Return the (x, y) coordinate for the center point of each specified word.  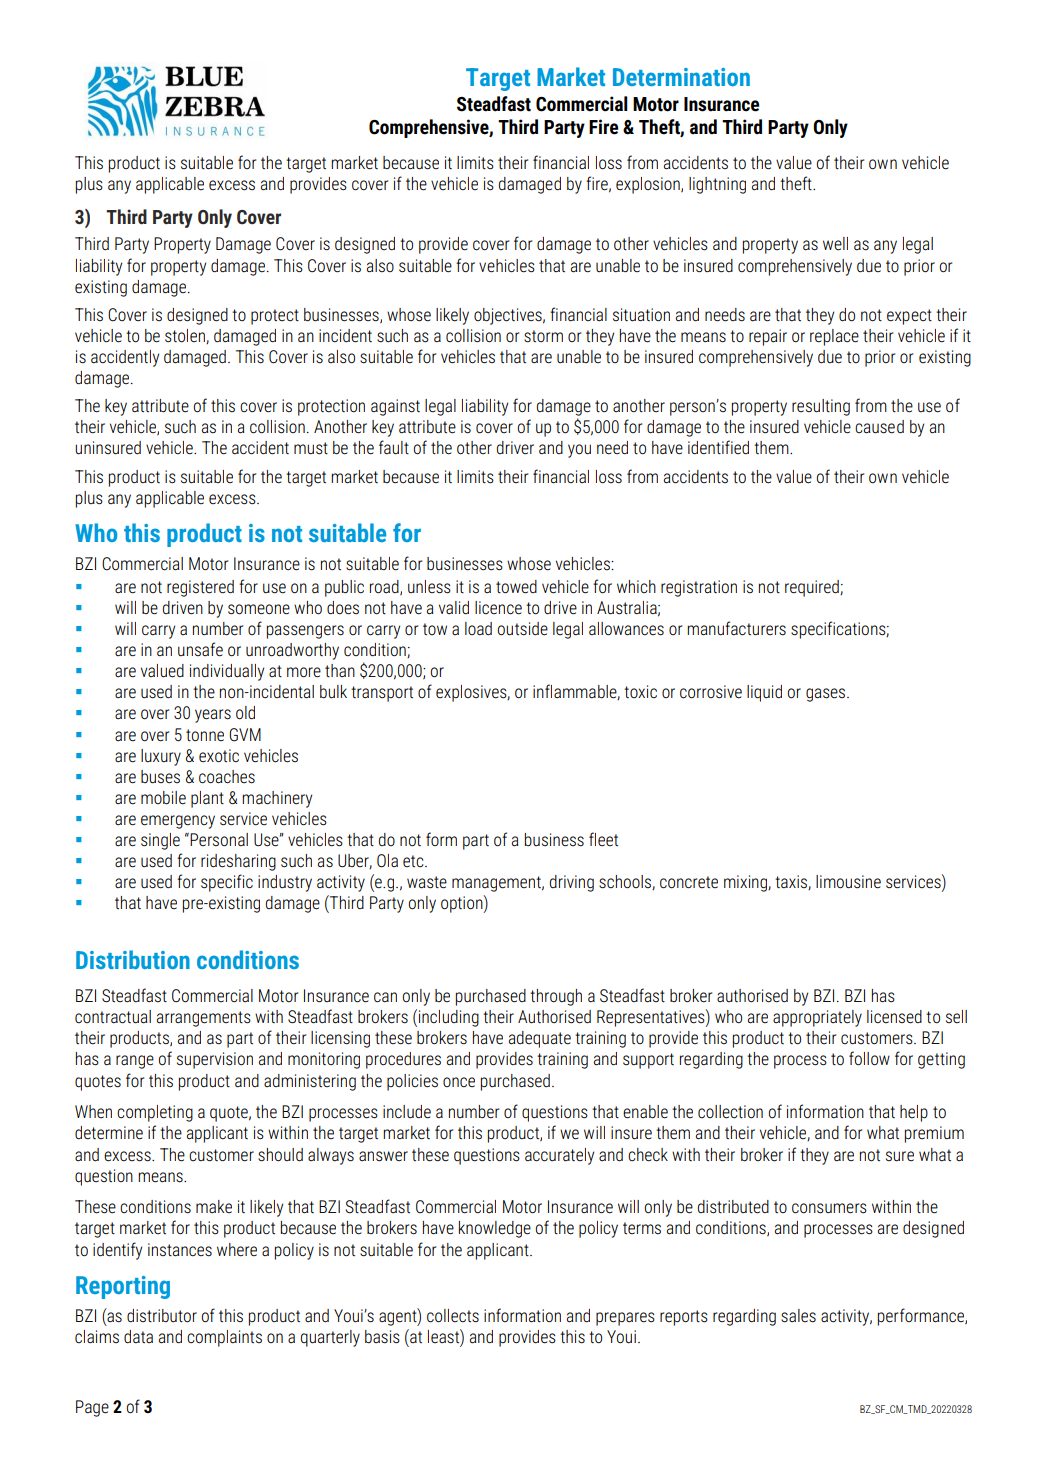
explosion (649, 185)
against (395, 407)
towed (516, 587)
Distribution (133, 959)
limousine (848, 882)
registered (200, 588)
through (556, 997)
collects (453, 1316)
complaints (224, 1338)
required (813, 588)
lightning (717, 185)
